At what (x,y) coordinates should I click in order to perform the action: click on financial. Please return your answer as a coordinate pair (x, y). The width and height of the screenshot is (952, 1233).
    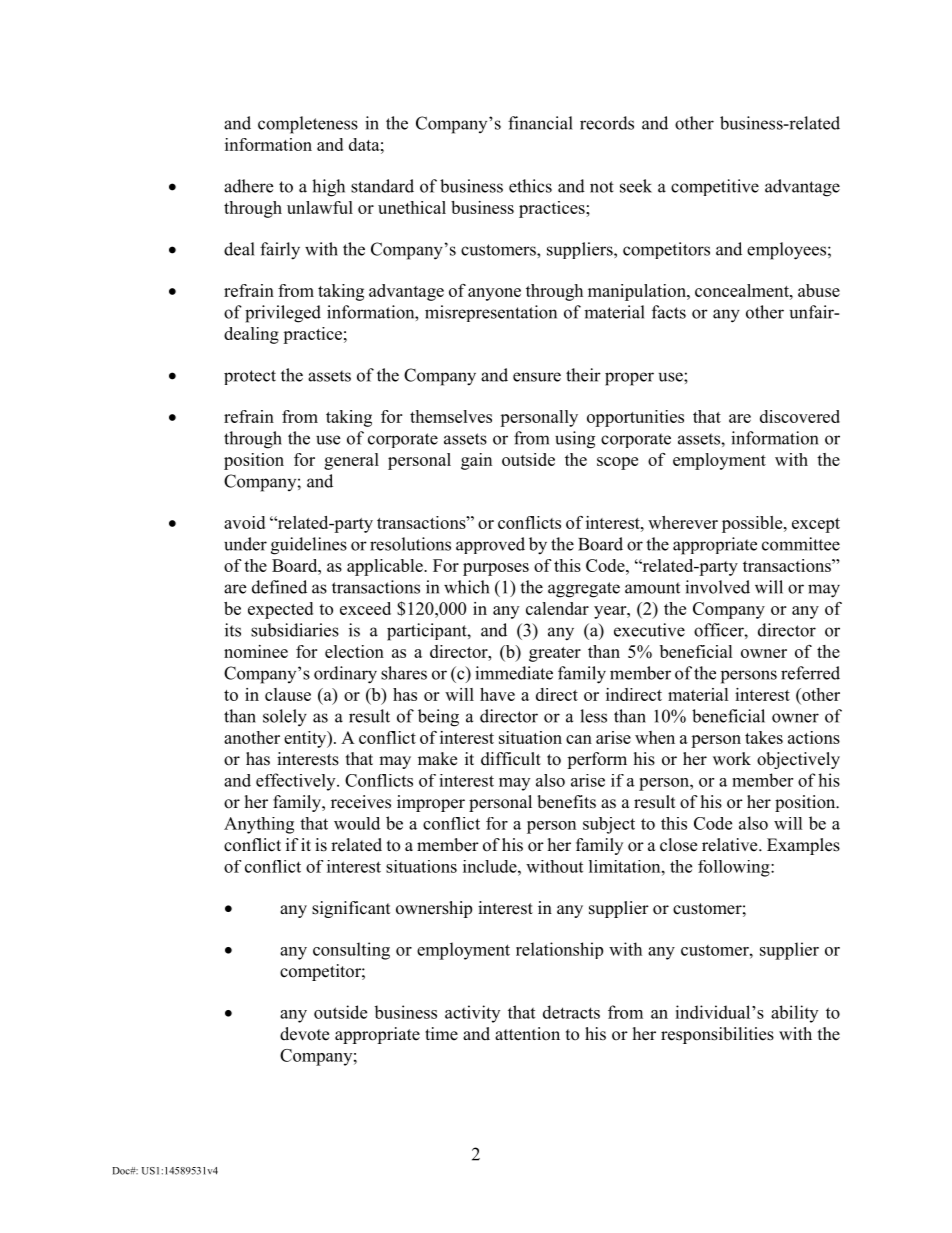
    Looking at the image, I should click on (540, 123).
